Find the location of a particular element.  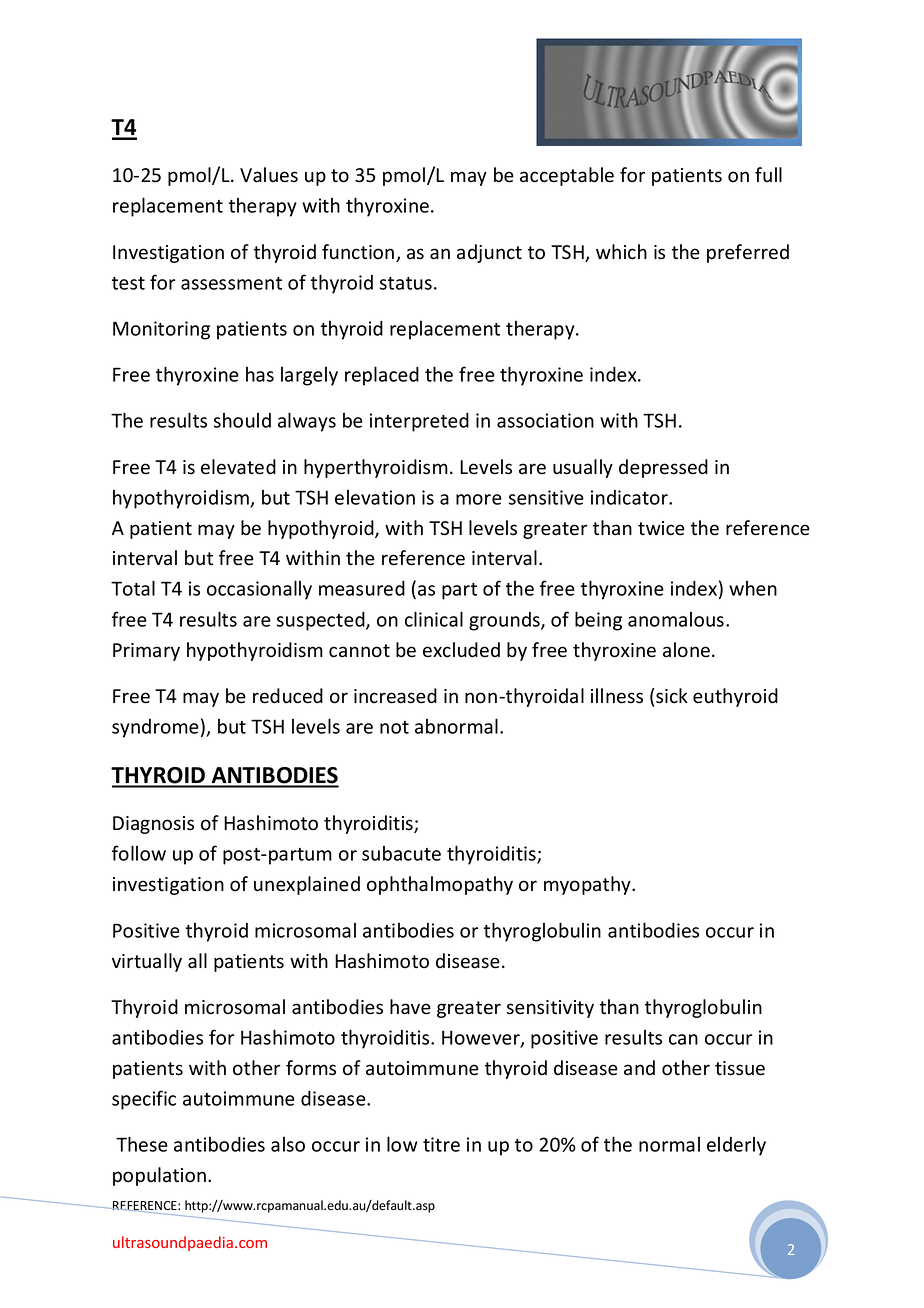

also is located at coordinates (288, 1144).
